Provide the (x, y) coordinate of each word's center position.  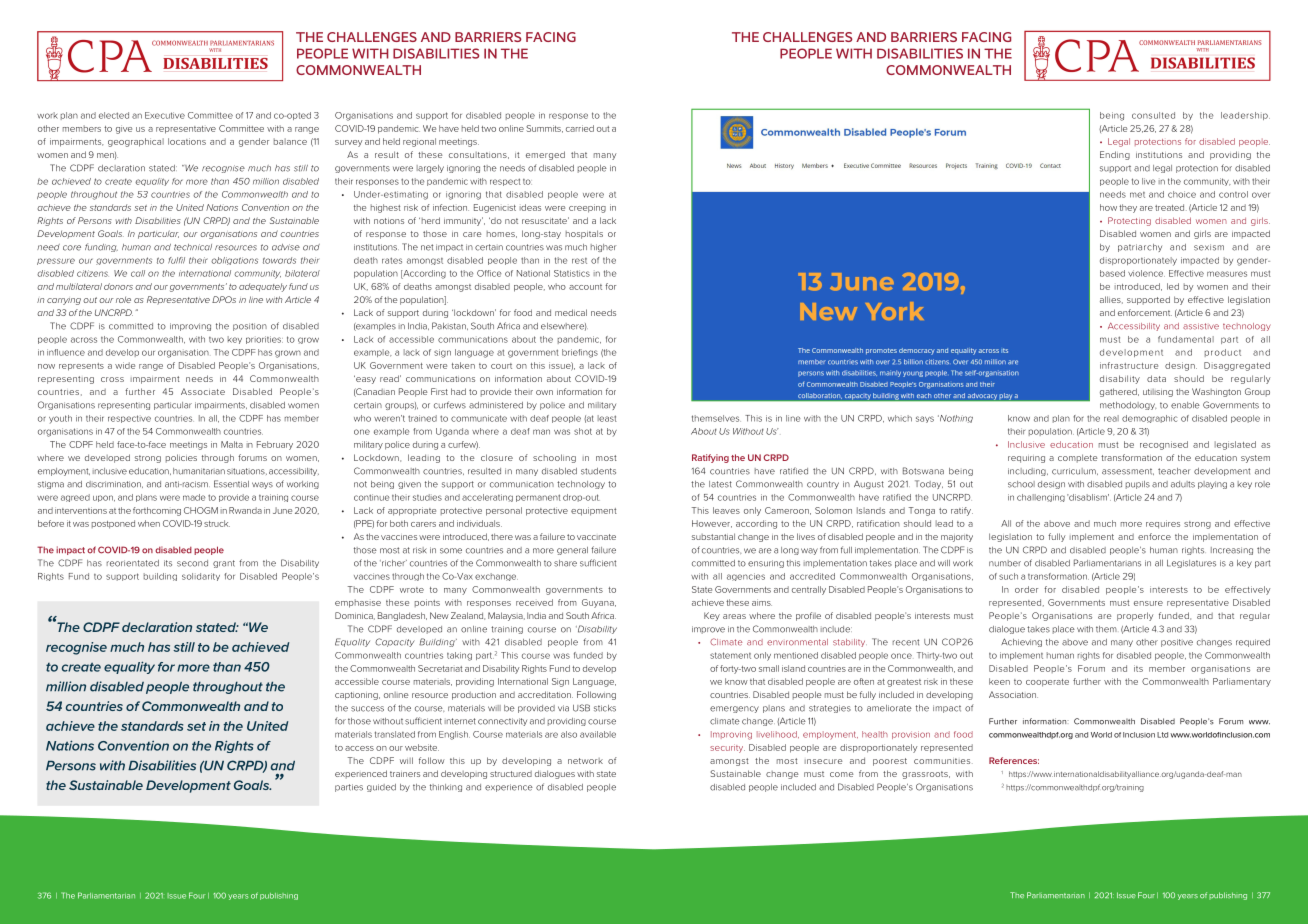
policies (181, 458)
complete (1078, 458)
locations (187, 141)
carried (580, 128)
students (598, 471)
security (727, 748)
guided (381, 788)
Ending (1115, 155)
